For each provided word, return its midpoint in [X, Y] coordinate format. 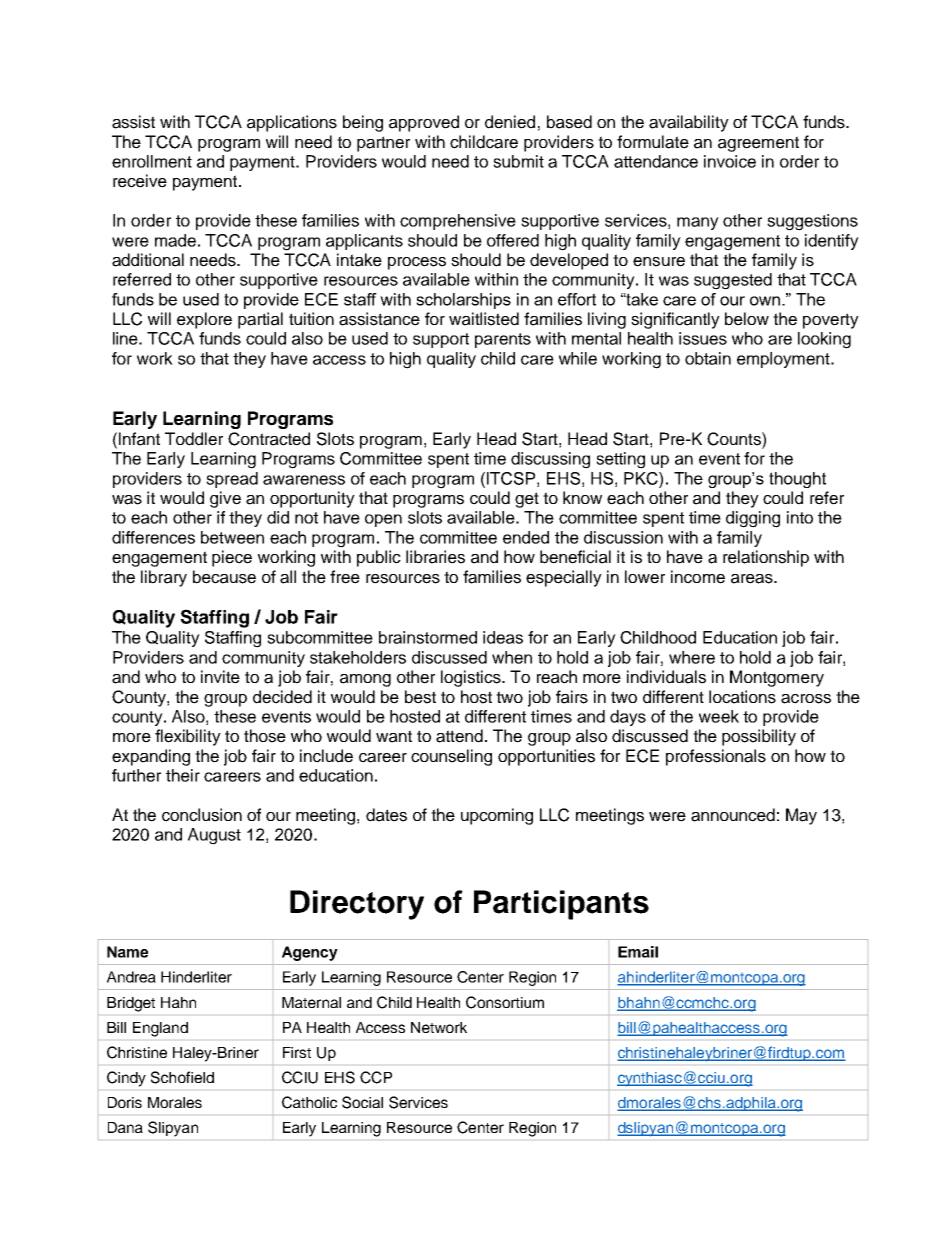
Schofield [182, 1077]
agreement [758, 144]
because [224, 577]
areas [753, 579]
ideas [503, 637]
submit [518, 161]
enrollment [152, 161]
